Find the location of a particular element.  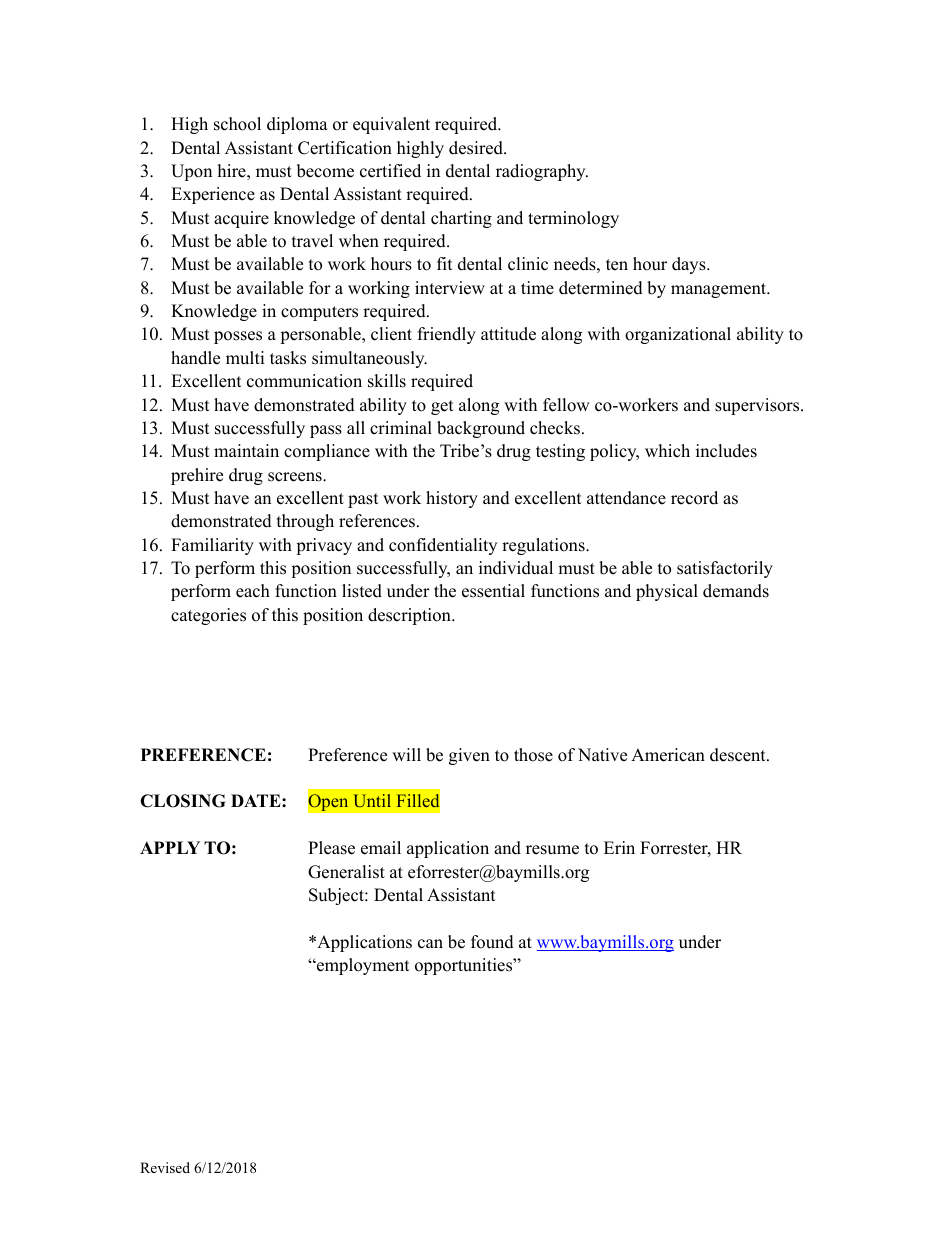

desired is located at coordinates (477, 148).
